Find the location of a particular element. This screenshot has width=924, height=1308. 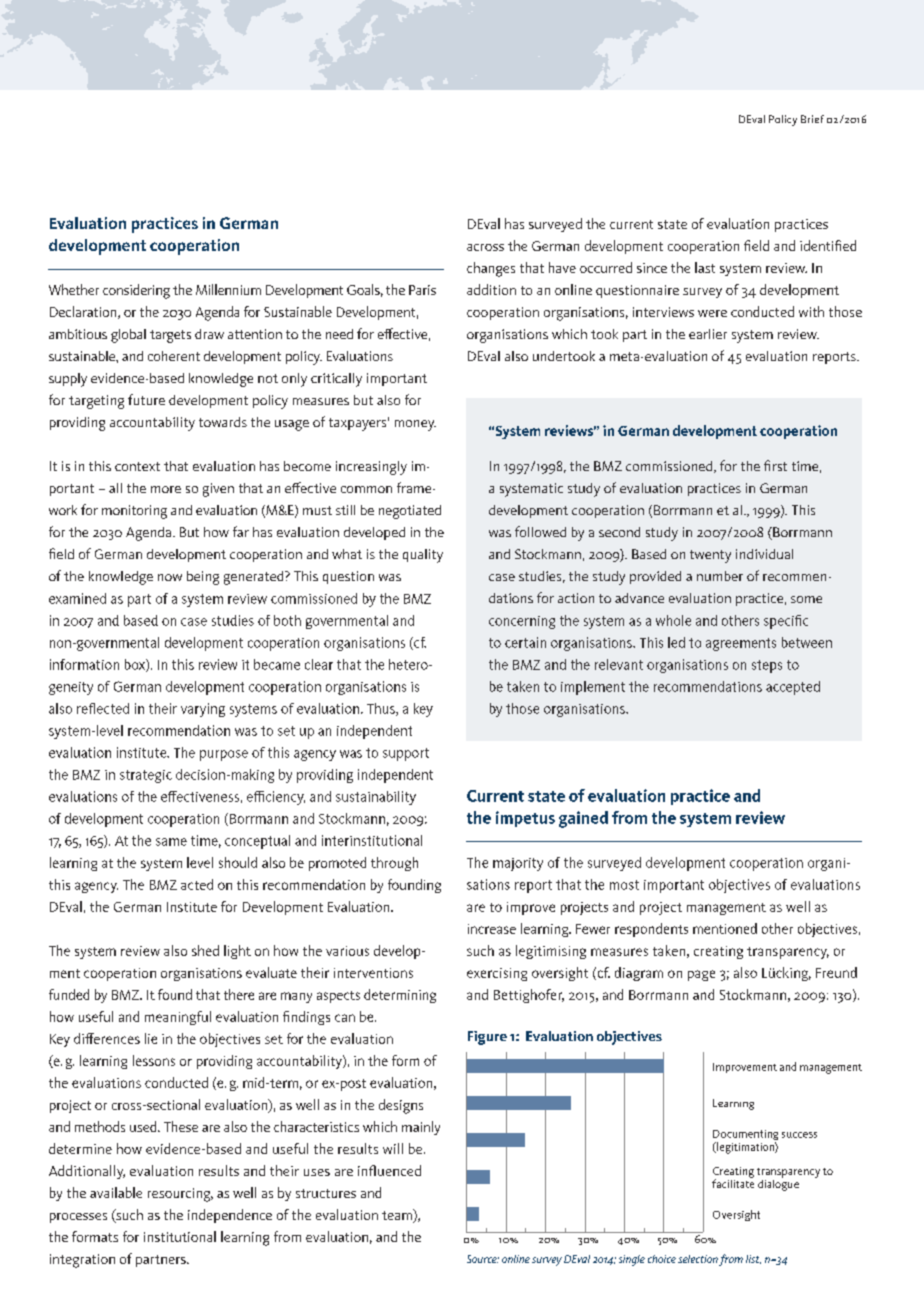

changes is located at coordinates (491, 269).
